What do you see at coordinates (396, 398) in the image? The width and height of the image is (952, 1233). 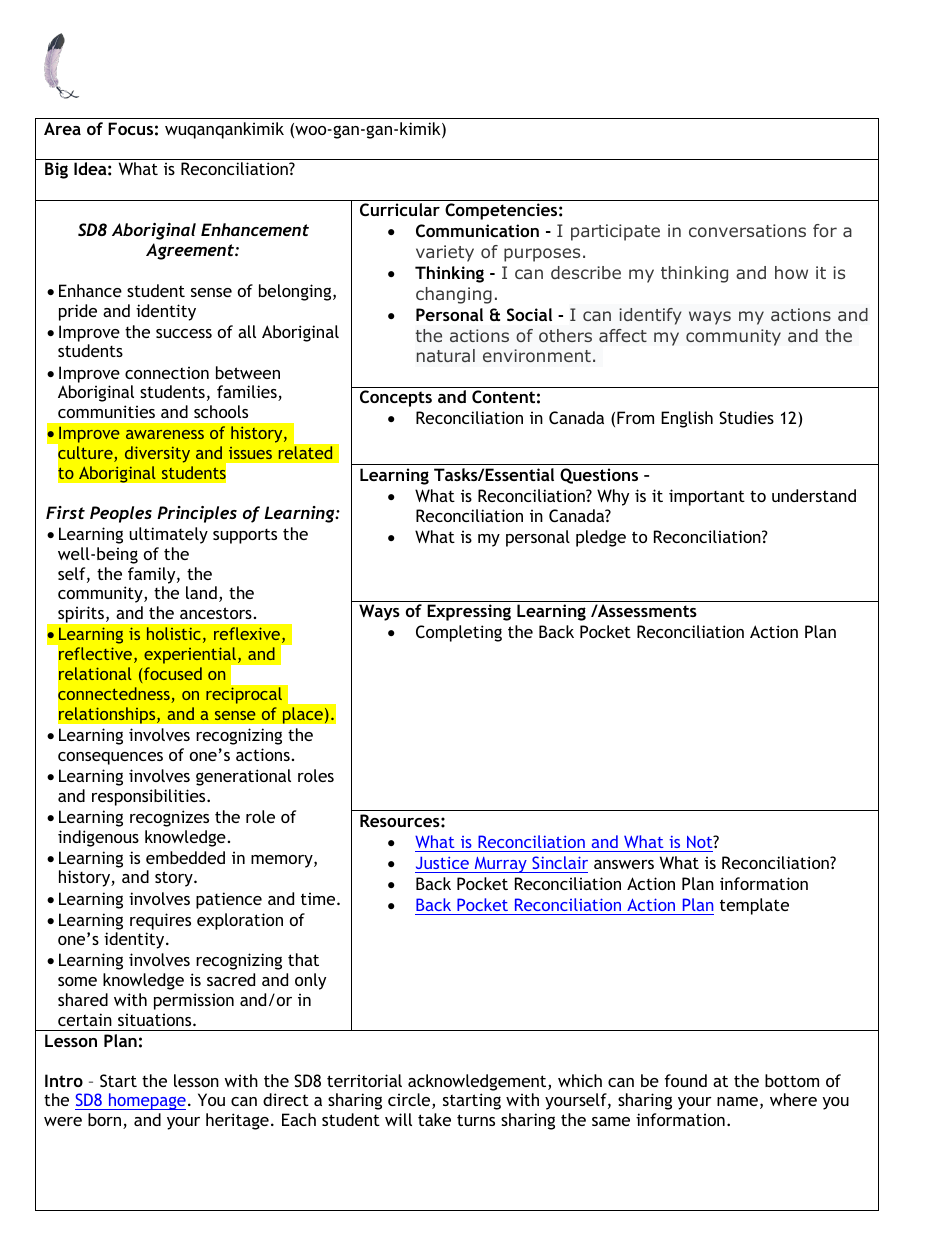 I see `Concepts` at bounding box center [396, 398].
